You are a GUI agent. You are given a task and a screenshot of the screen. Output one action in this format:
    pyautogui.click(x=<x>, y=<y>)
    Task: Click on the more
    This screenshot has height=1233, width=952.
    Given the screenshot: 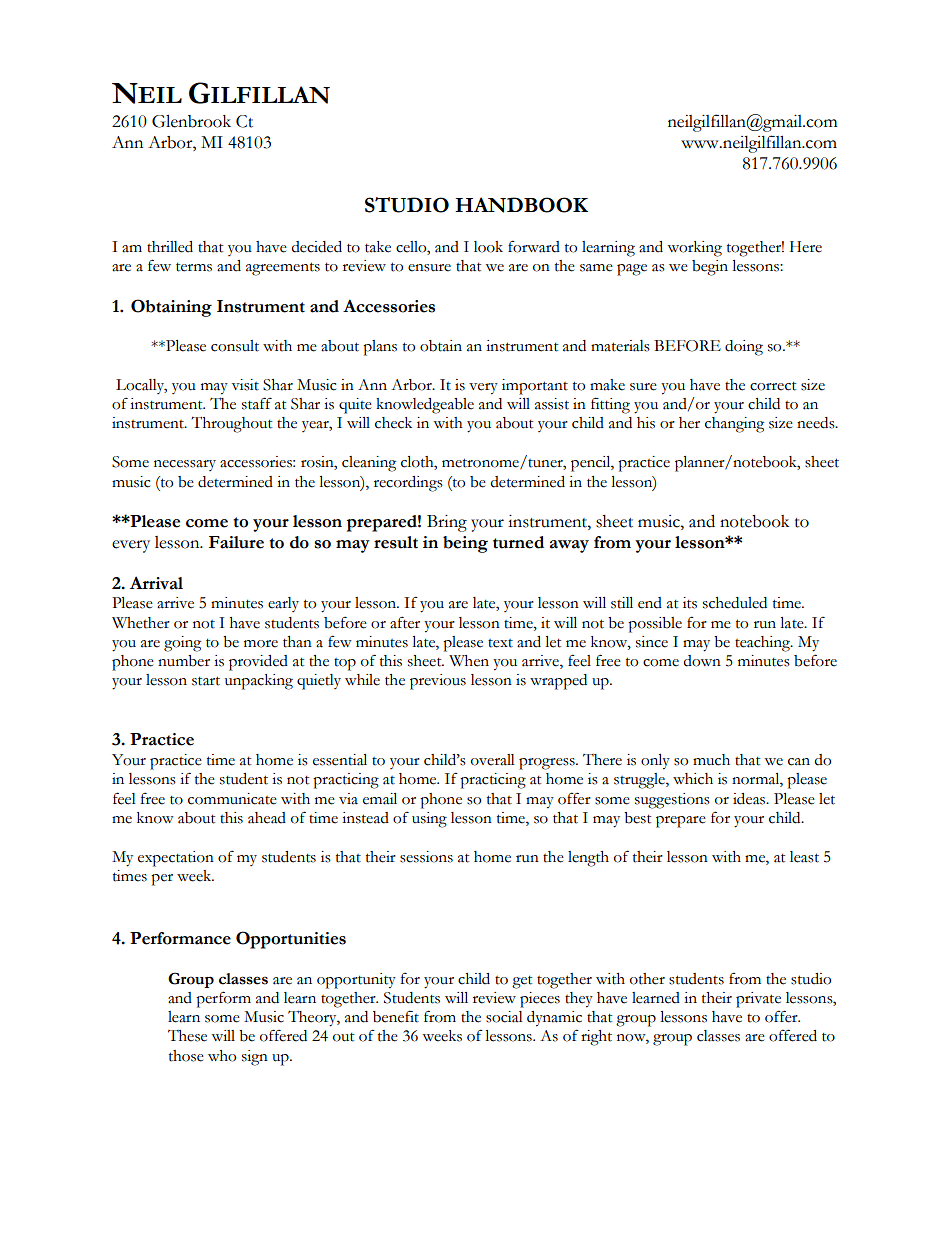 What is the action you would take?
    pyautogui.click(x=261, y=644)
